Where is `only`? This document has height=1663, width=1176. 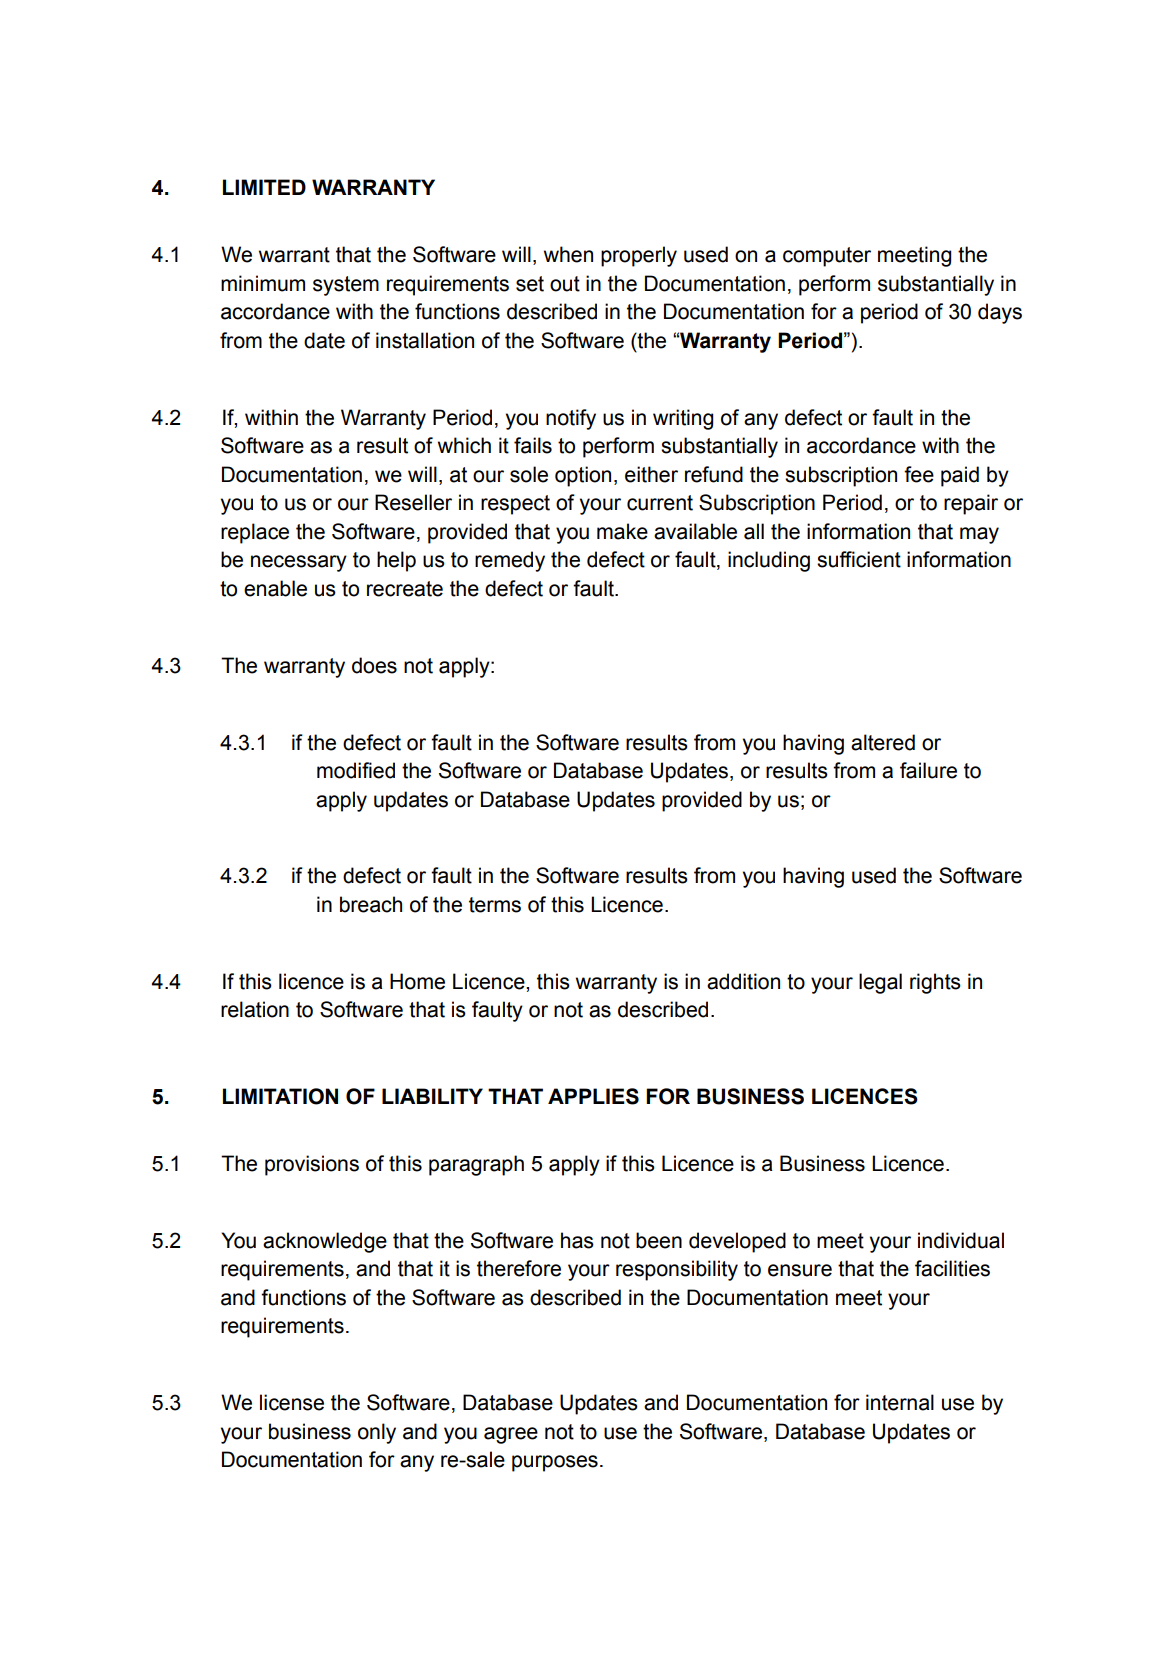
only is located at coordinates (377, 1433).
